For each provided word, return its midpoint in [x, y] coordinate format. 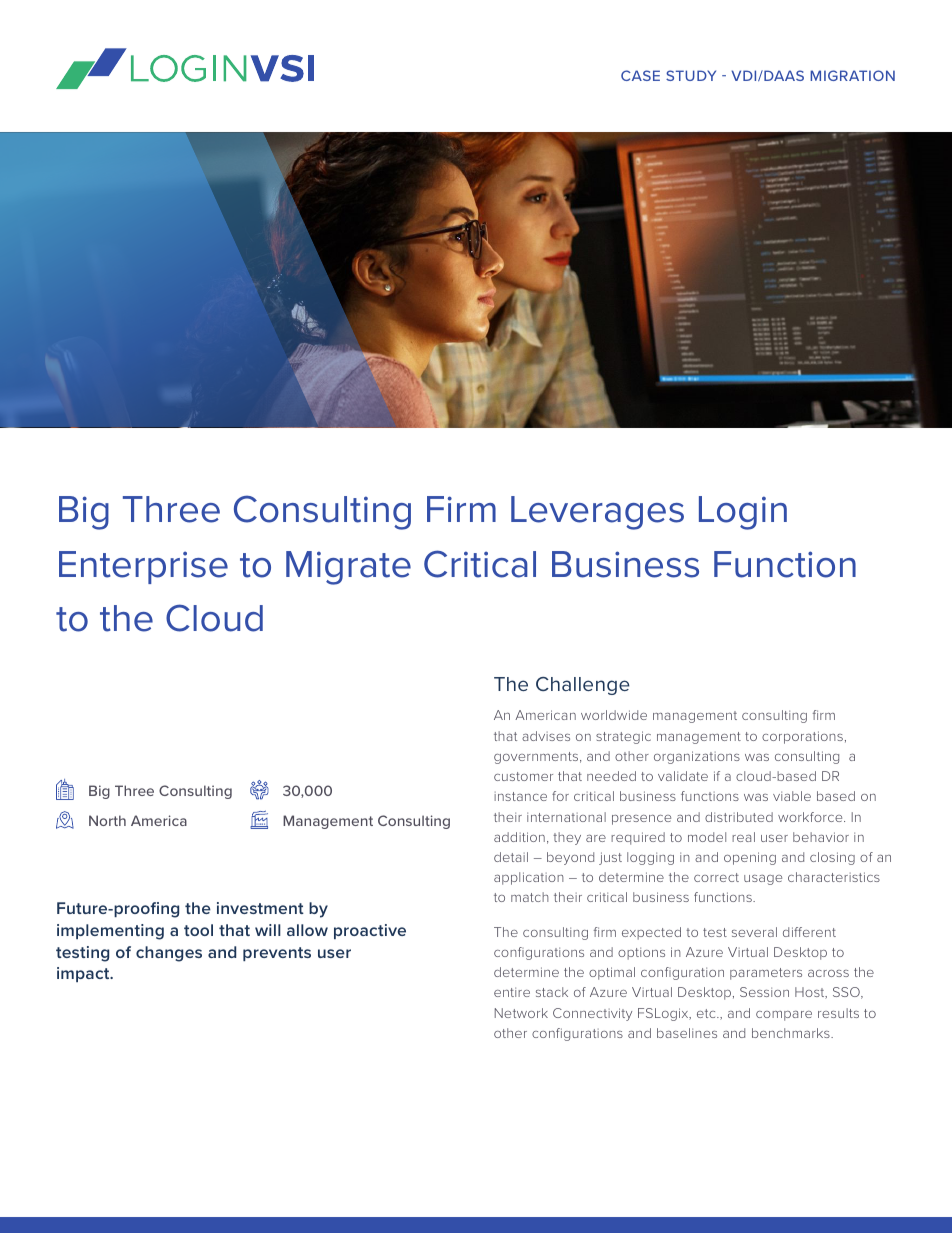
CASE [640, 75]
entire [512, 992]
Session [764, 992]
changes [169, 954]
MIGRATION [852, 75]
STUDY [691, 75]
